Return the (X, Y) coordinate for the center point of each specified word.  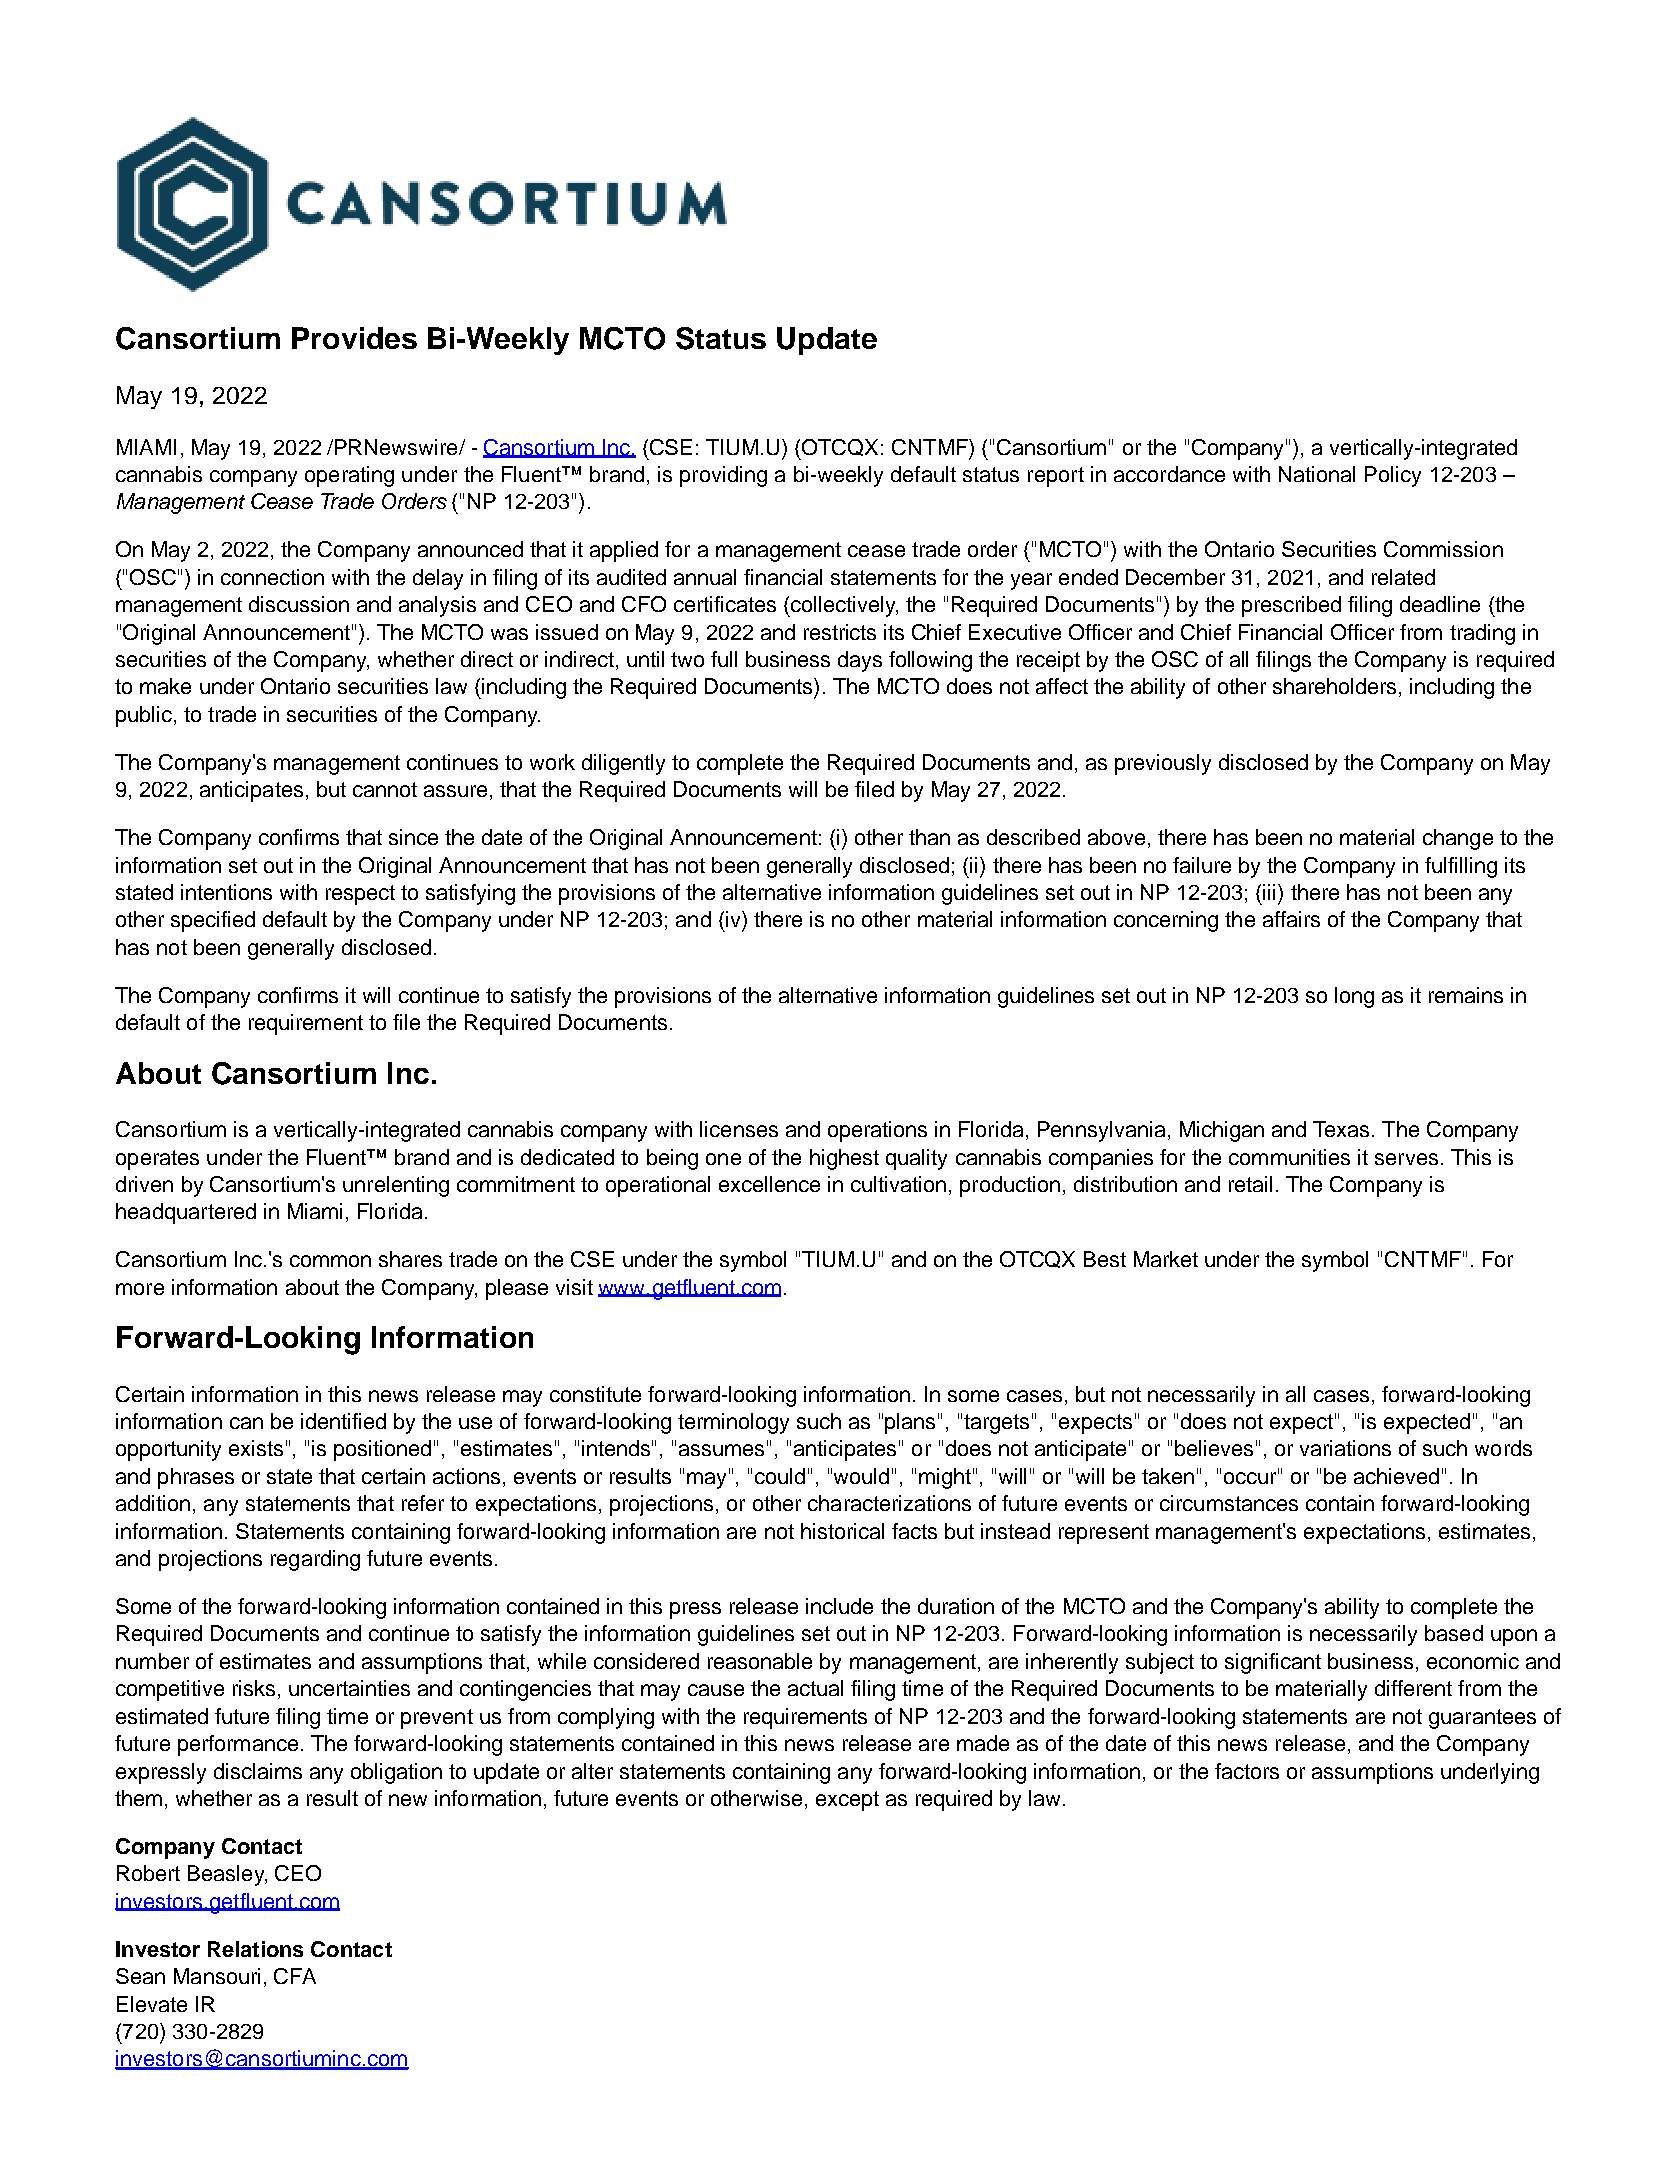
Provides (354, 338)
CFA (295, 1976)
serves (1406, 1159)
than (929, 837)
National (1317, 474)
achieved (1396, 1476)
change (1458, 839)
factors (1247, 1771)
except (847, 1801)
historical (842, 1531)
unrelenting (396, 1186)
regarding (315, 1560)
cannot (385, 789)
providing (723, 476)
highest (844, 1159)
